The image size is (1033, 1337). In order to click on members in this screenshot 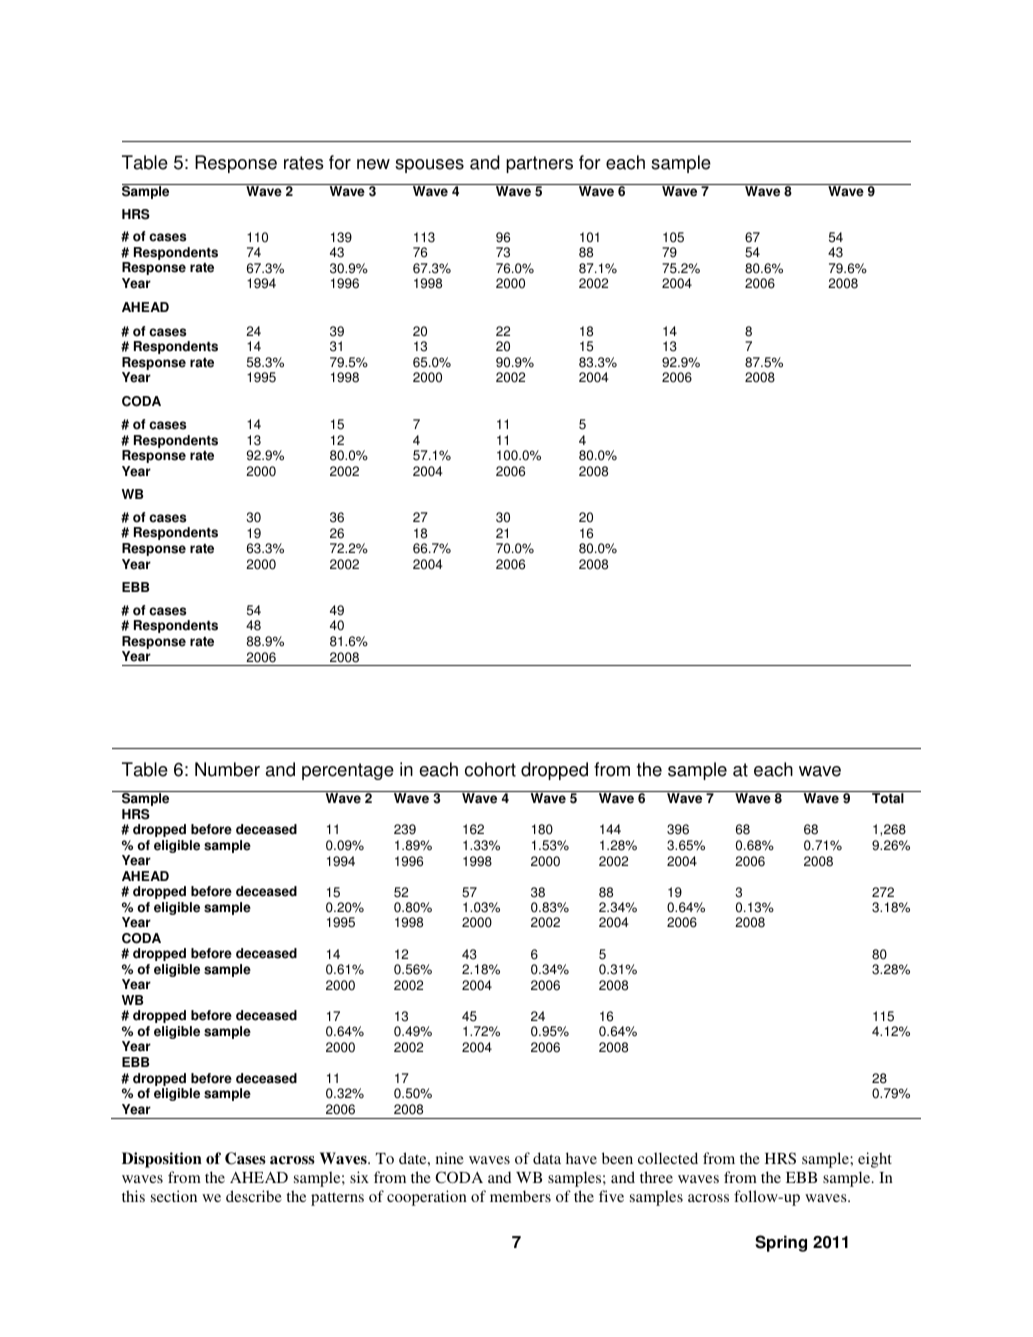, I will do `click(520, 1196)`.
